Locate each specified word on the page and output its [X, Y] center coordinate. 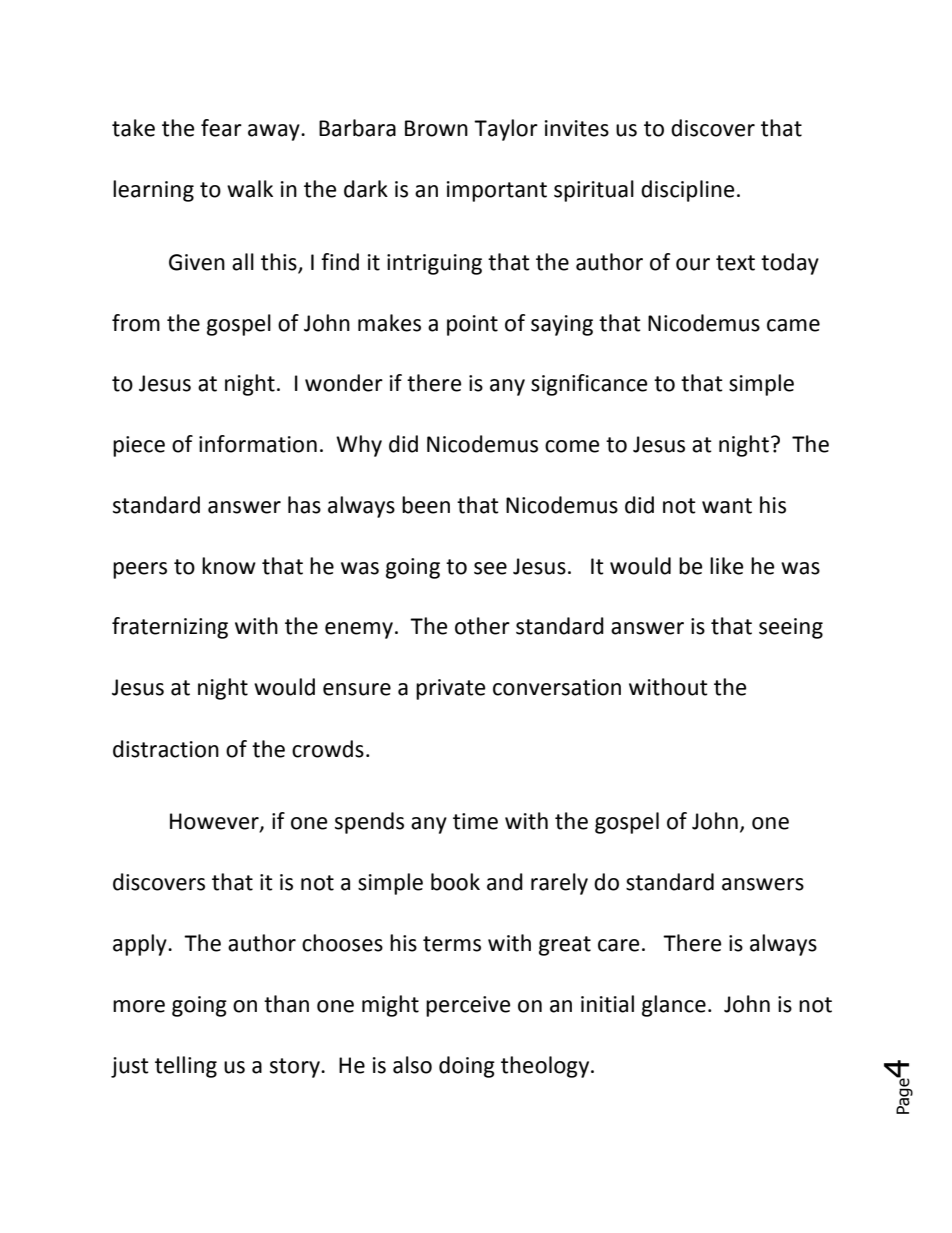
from [136, 323]
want [727, 506]
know [229, 566]
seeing [791, 628]
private [451, 689]
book [455, 882]
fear [221, 128]
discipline [688, 191]
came [793, 325]
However [215, 822]
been [426, 505]
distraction [166, 749]
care [619, 945]
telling [186, 1067]
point [472, 325]
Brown [436, 128]
